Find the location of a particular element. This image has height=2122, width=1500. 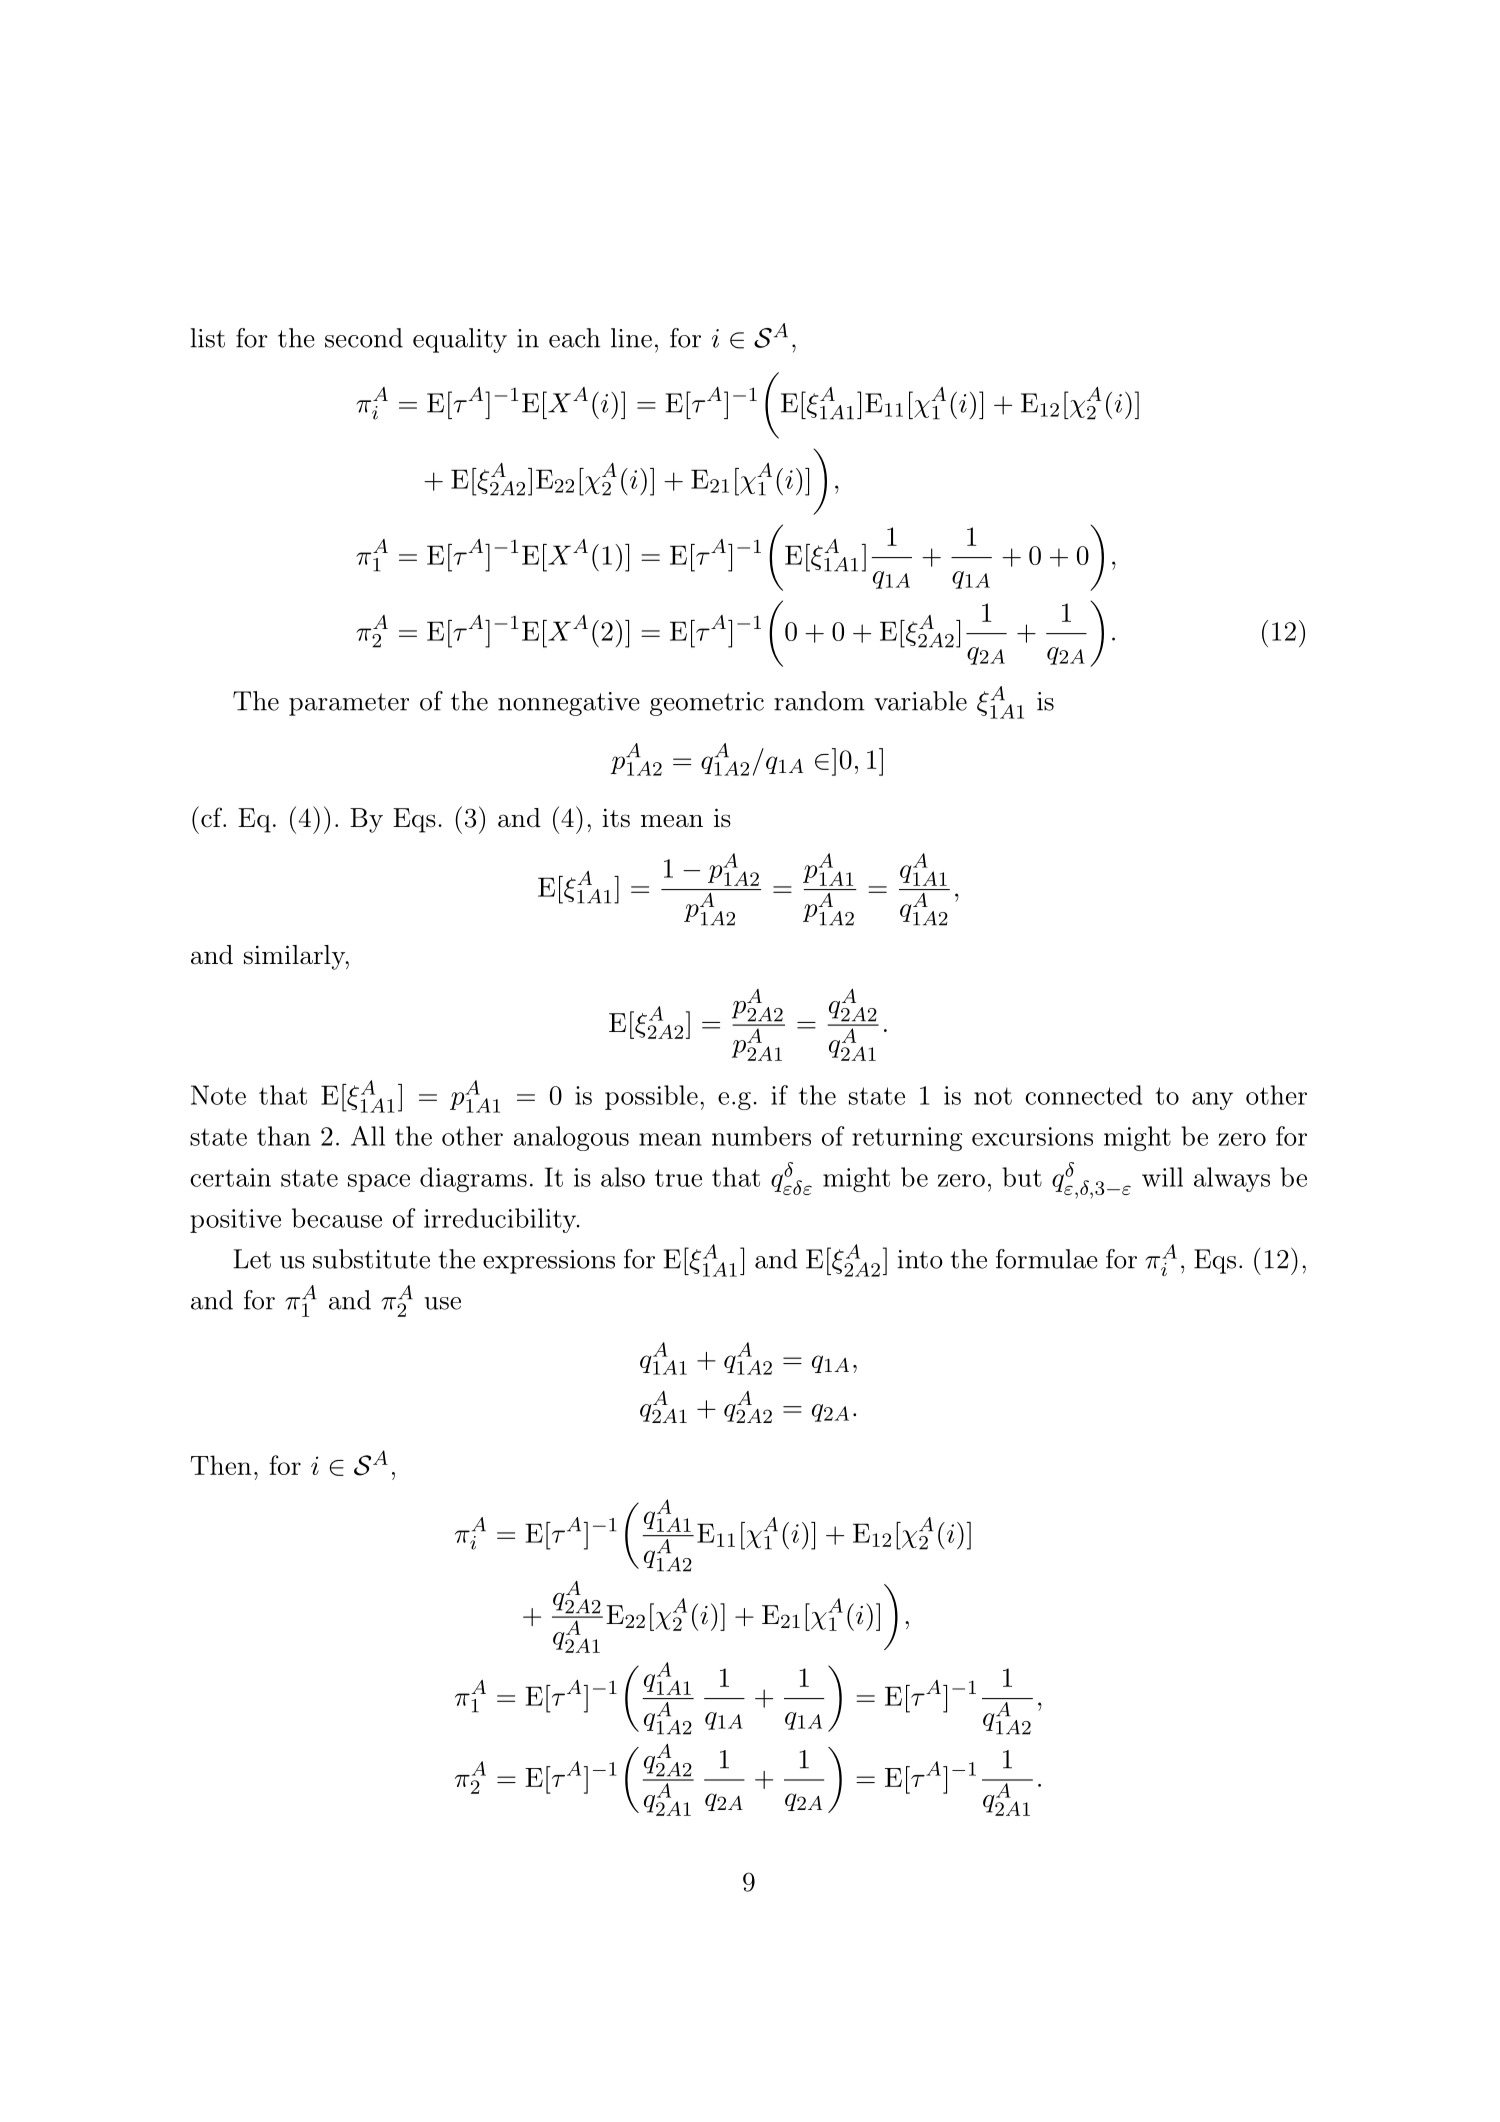

each is located at coordinates (574, 338).
